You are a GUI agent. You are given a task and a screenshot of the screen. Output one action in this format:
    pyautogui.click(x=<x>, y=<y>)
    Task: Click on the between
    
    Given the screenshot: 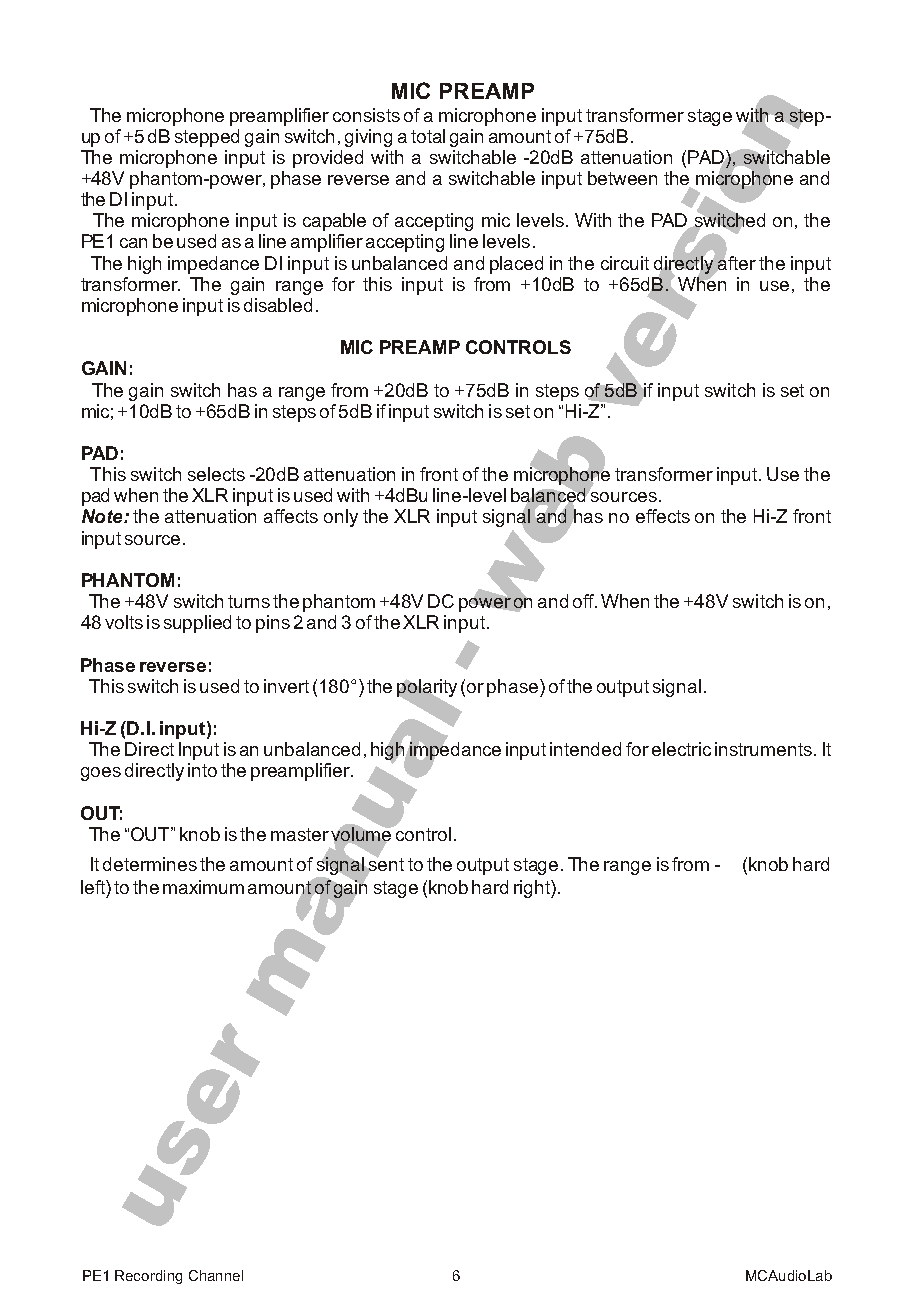 What is the action you would take?
    pyautogui.click(x=622, y=178)
